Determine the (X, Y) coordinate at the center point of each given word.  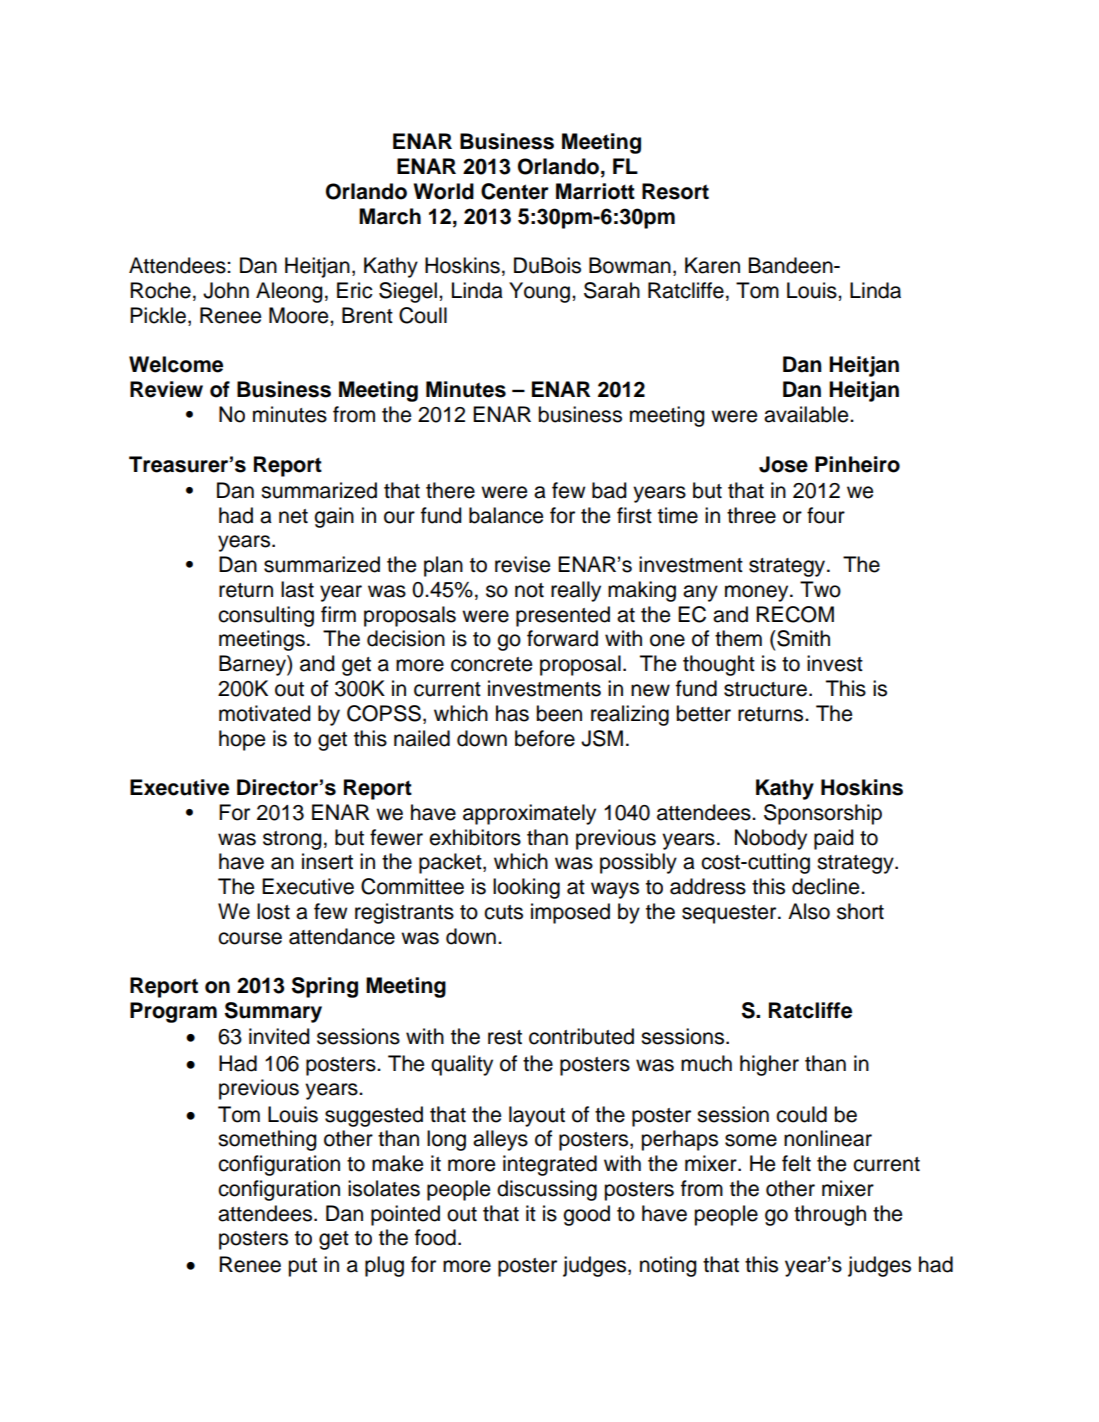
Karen (712, 265)
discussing (547, 1190)
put (302, 1267)
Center (515, 191)
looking (526, 888)
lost (273, 911)
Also (809, 911)
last (297, 589)
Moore (300, 315)
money (758, 593)
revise (522, 564)
